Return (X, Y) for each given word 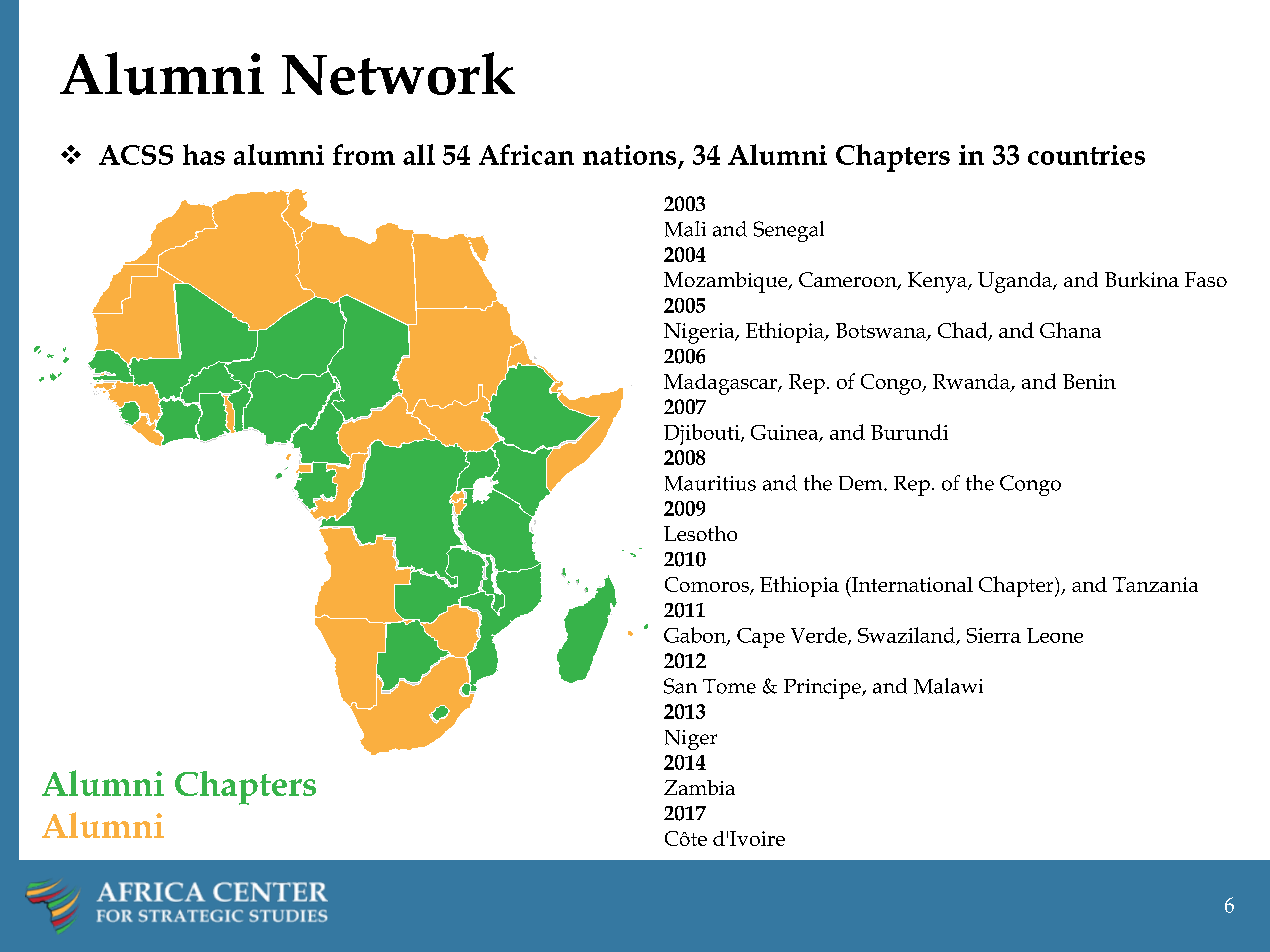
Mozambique (727, 282)
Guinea (785, 433)
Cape (761, 638)
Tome (729, 686)
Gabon (696, 636)
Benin (1089, 381)
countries (1086, 155)
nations (629, 155)
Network (398, 73)
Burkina (1142, 279)
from (364, 154)
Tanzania (1155, 584)
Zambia (699, 787)
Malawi (948, 686)
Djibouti (703, 434)
